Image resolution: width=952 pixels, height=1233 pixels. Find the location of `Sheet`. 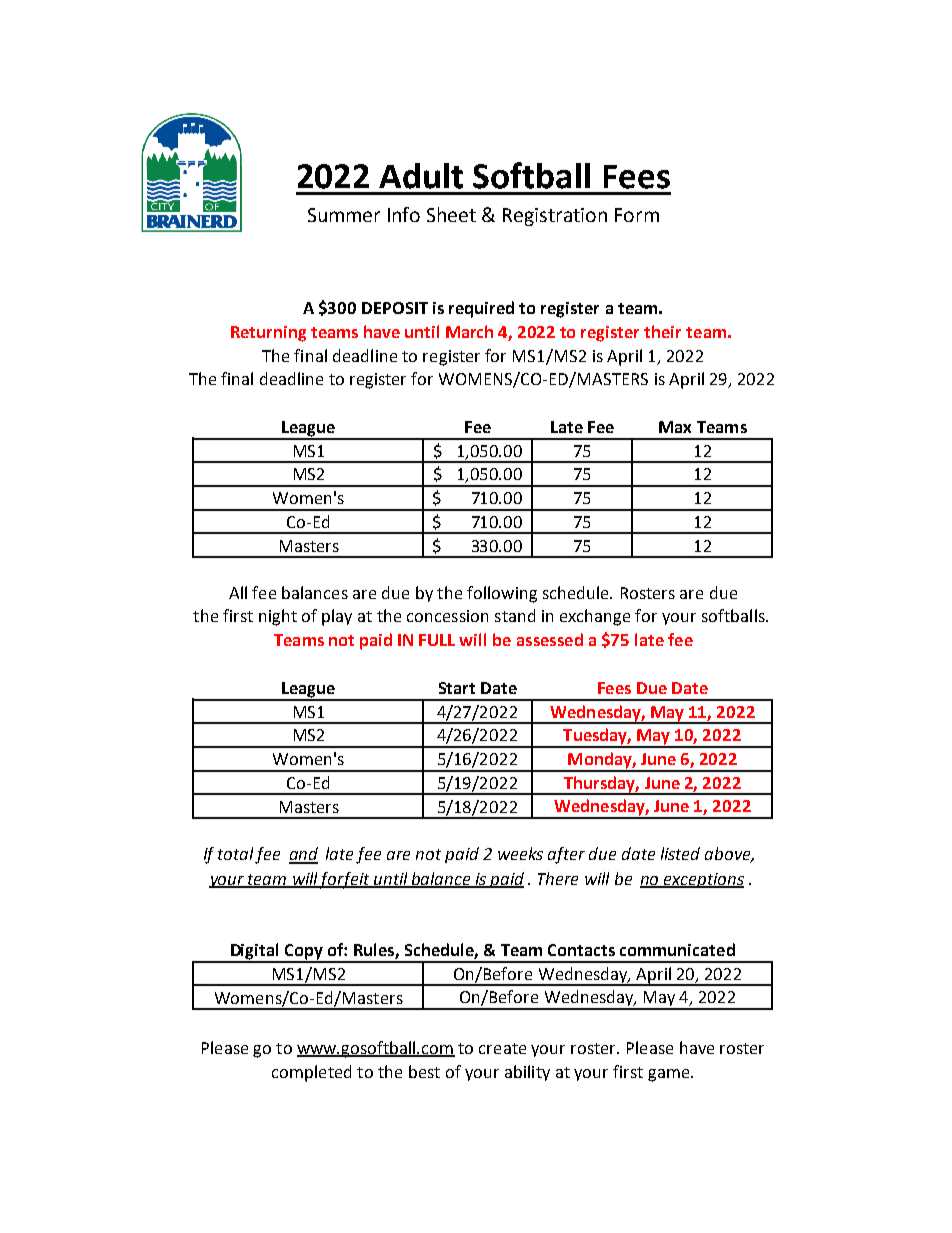

Sheet is located at coordinates (451, 214).
